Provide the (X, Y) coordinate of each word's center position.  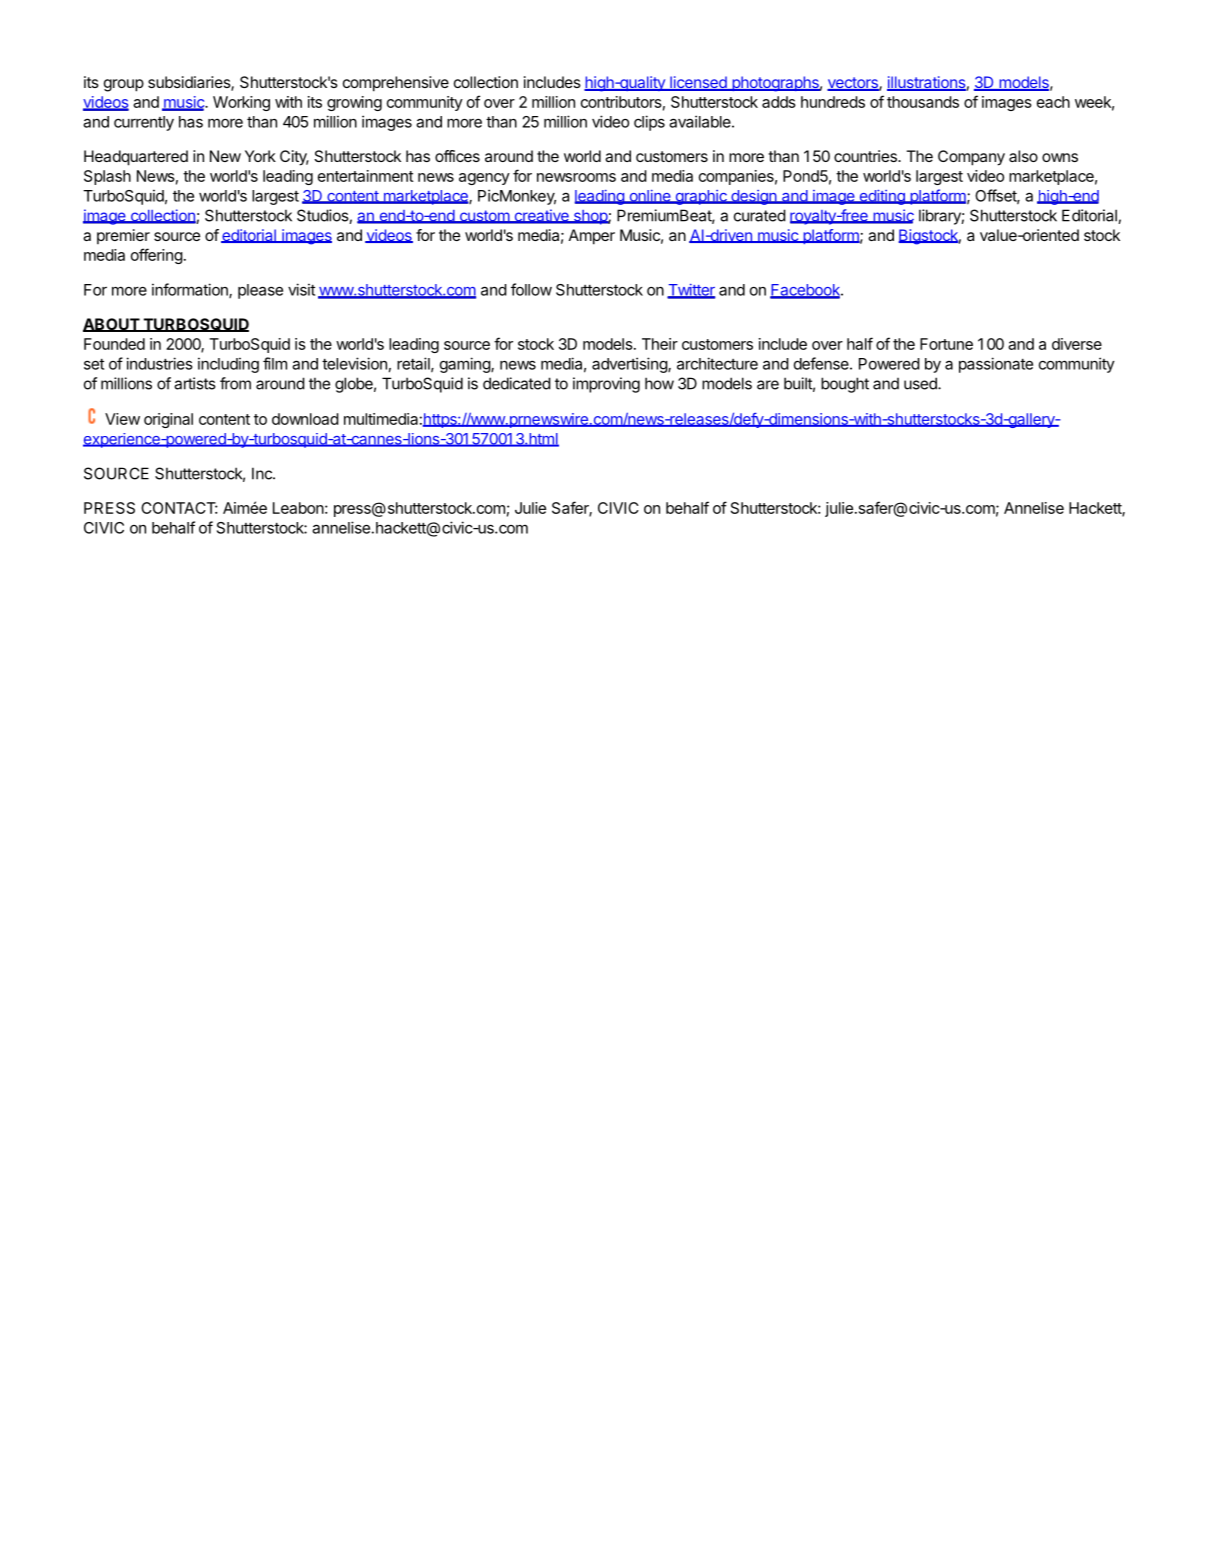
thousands (923, 102)
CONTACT (179, 508)
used (921, 383)
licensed (698, 83)
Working (241, 103)
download (305, 419)
